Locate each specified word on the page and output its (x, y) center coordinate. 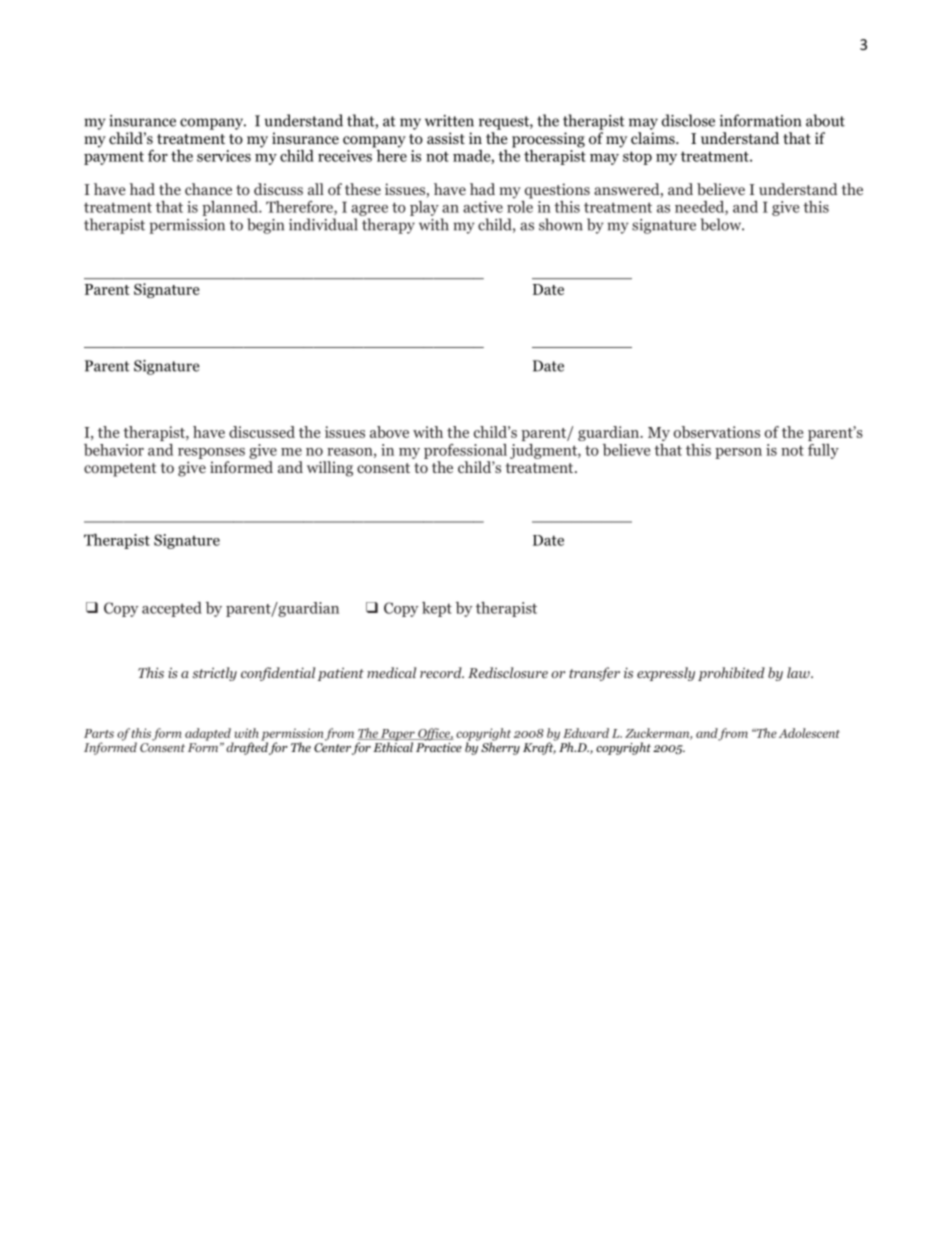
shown (561, 224)
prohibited (731, 674)
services (224, 156)
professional (465, 451)
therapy (388, 226)
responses (211, 453)
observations (717, 432)
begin (265, 226)
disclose (688, 120)
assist (446, 138)
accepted (172, 609)
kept (437, 609)
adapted (209, 735)
